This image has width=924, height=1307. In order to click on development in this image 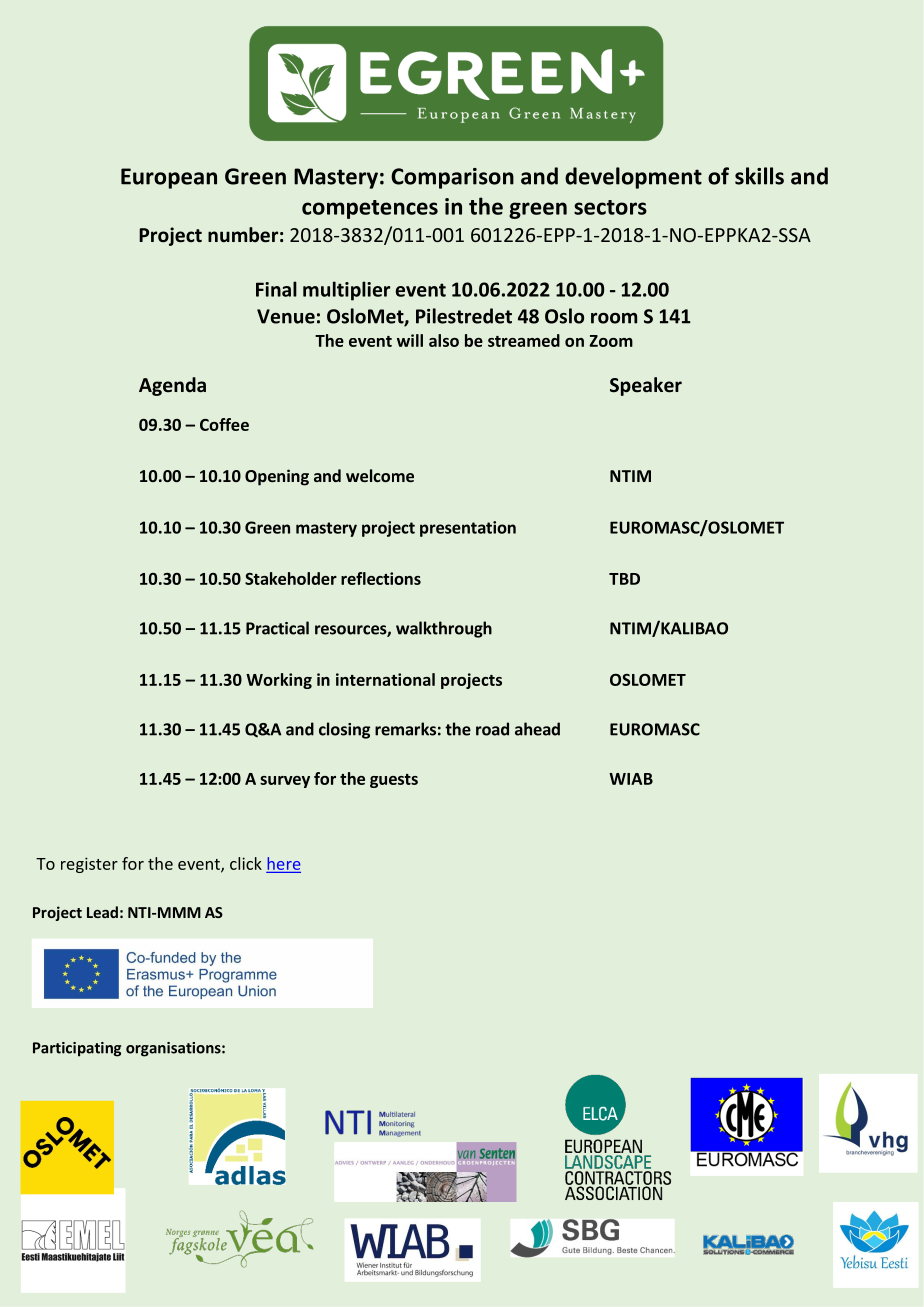, I will do `click(633, 178)`.
